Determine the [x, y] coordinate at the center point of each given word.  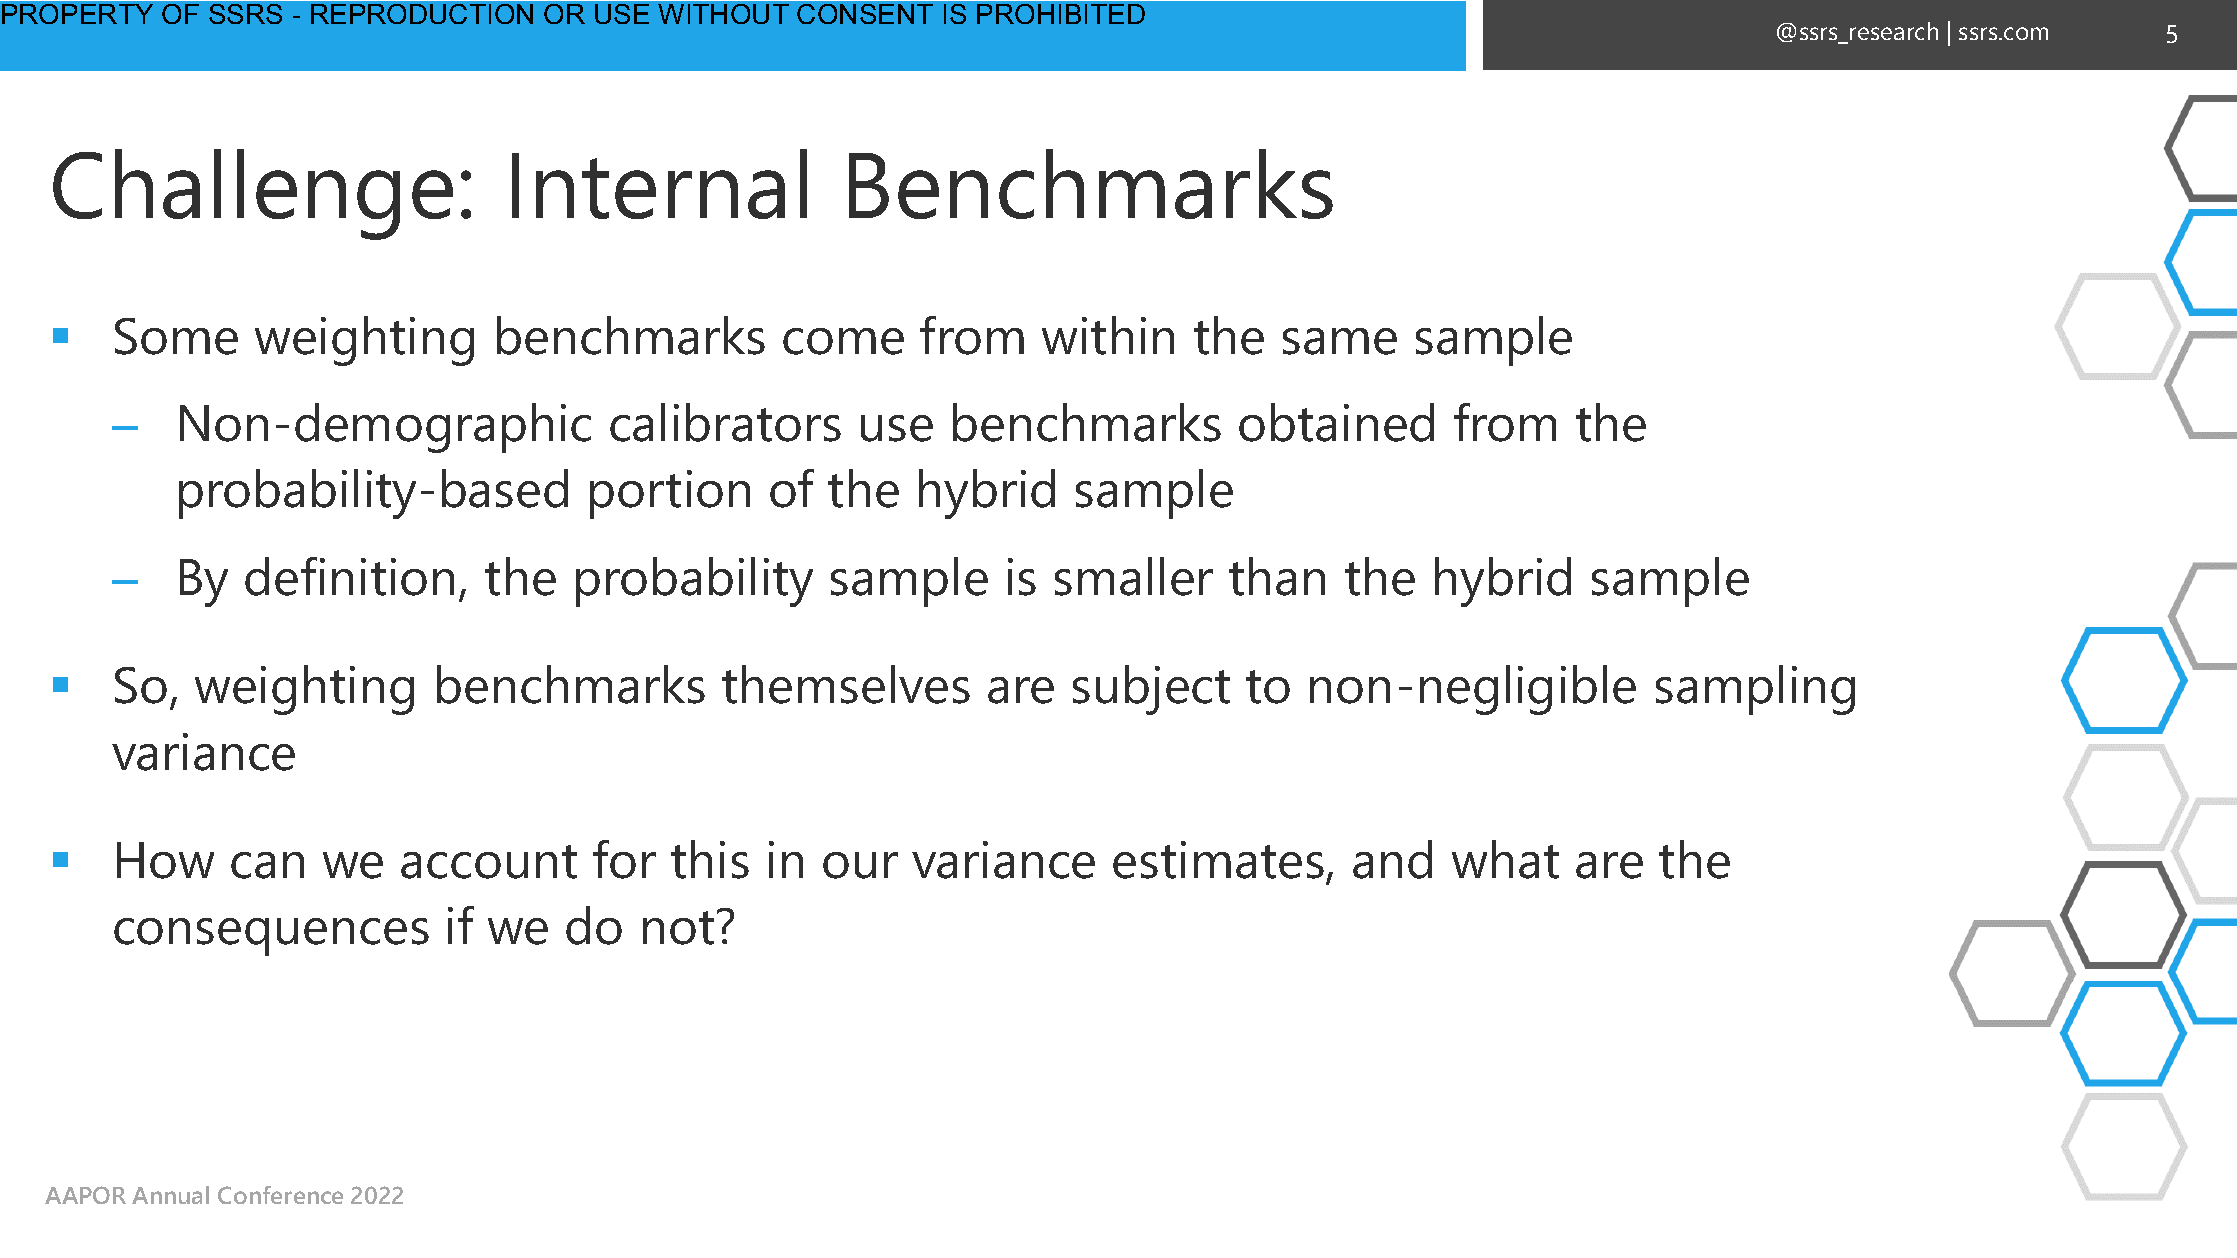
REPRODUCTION [422, 14]
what [1505, 859]
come [843, 341]
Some [176, 336]
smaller [1134, 576]
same [1340, 341]
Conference [280, 1195]
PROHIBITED [1061, 14]
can [267, 865]
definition [349, 576]
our [860, 865]
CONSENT [865, 14]
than [1277, 576]
